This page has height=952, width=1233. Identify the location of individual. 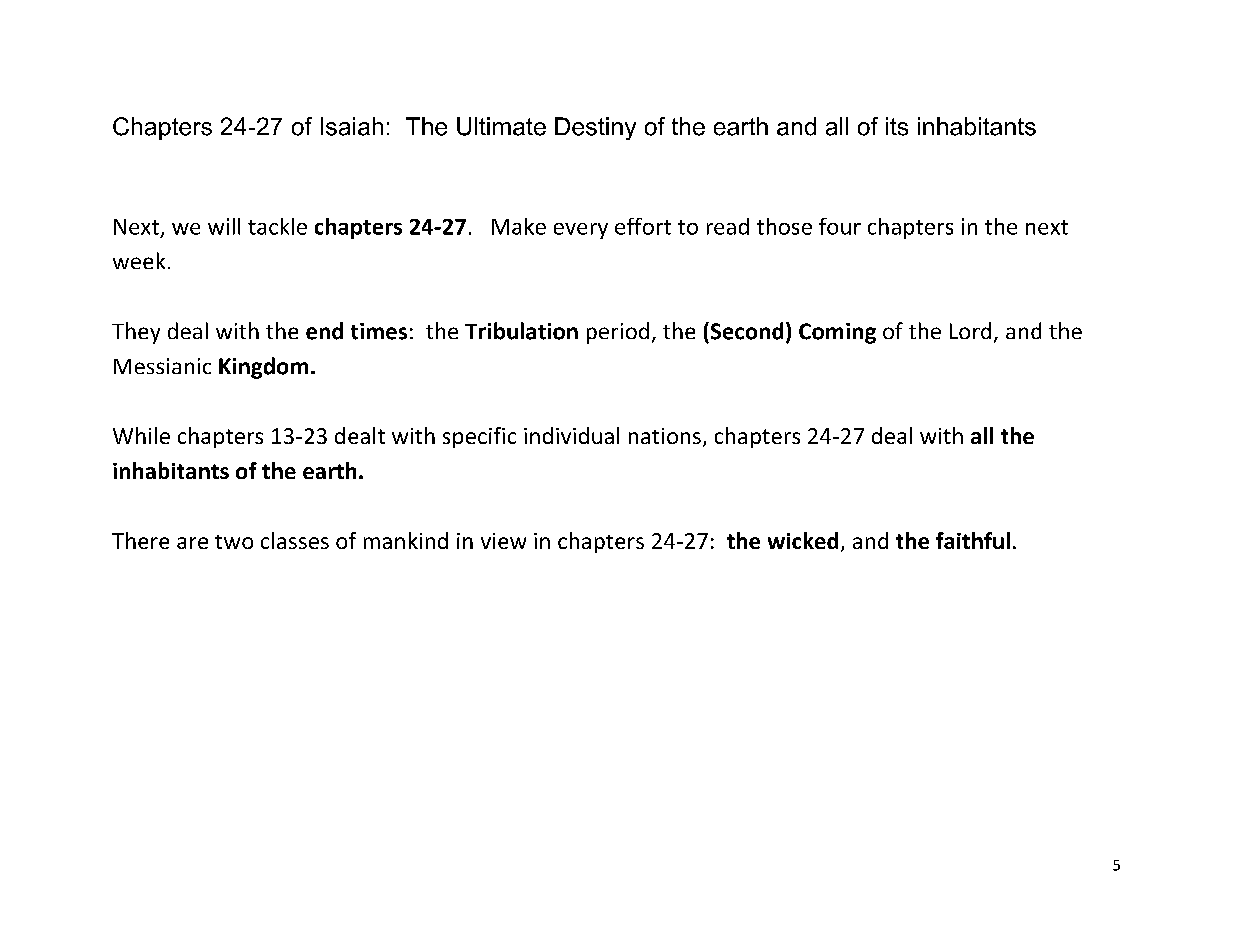
(571, 435).
